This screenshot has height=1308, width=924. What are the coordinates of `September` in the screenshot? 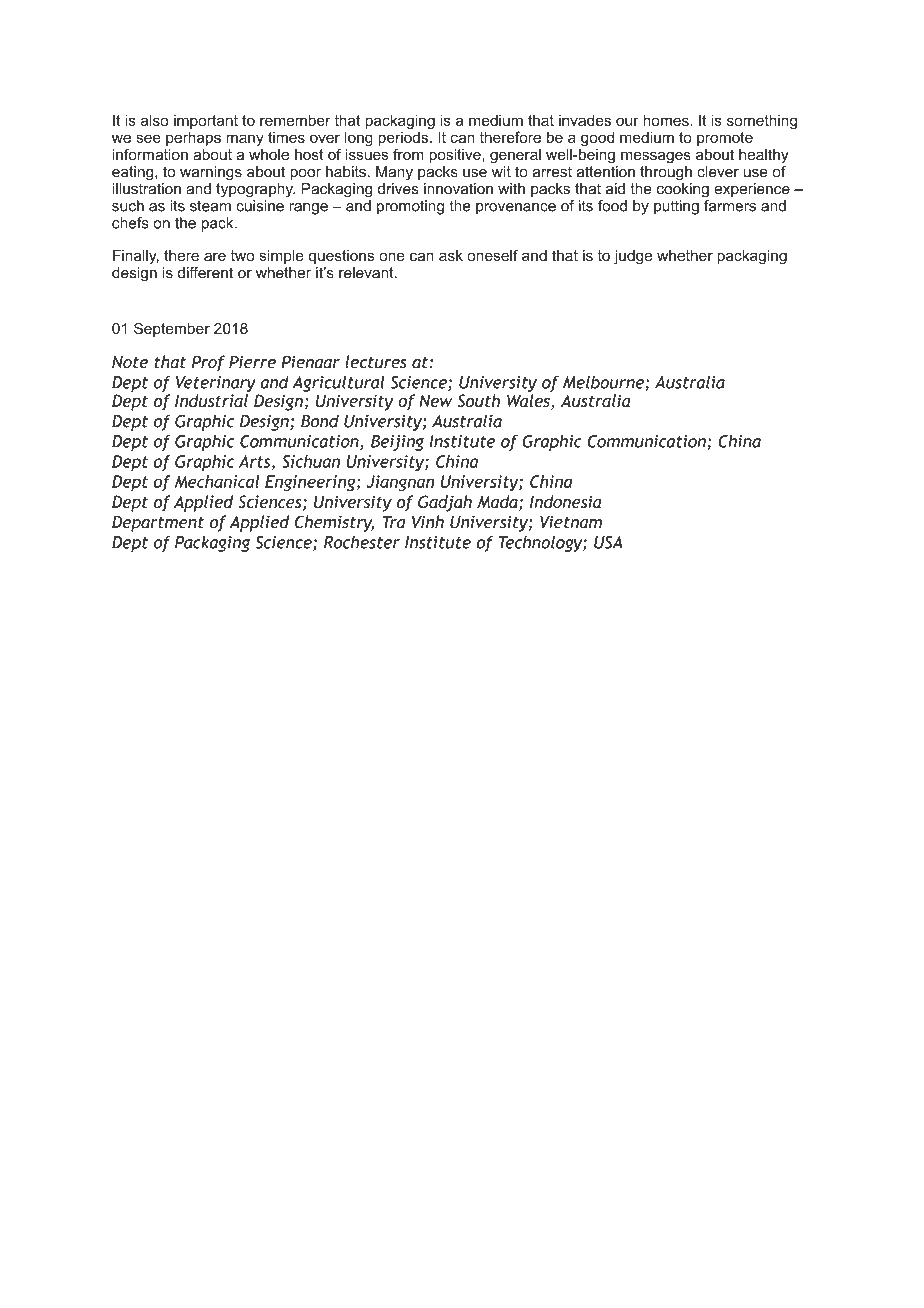 It's located at (172, 329).
